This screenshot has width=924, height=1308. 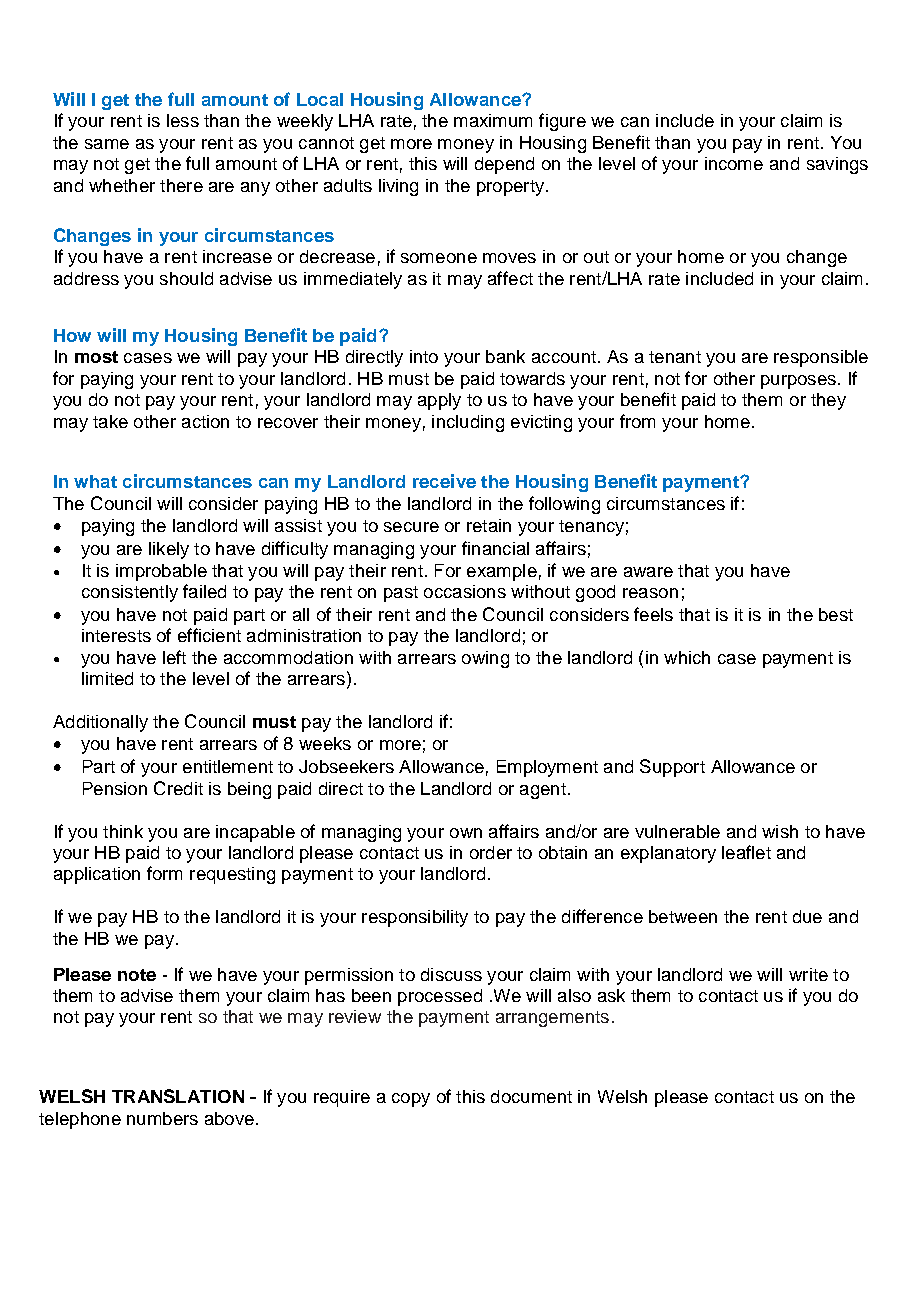 I want to click on income, so click(x=734, y=163).
